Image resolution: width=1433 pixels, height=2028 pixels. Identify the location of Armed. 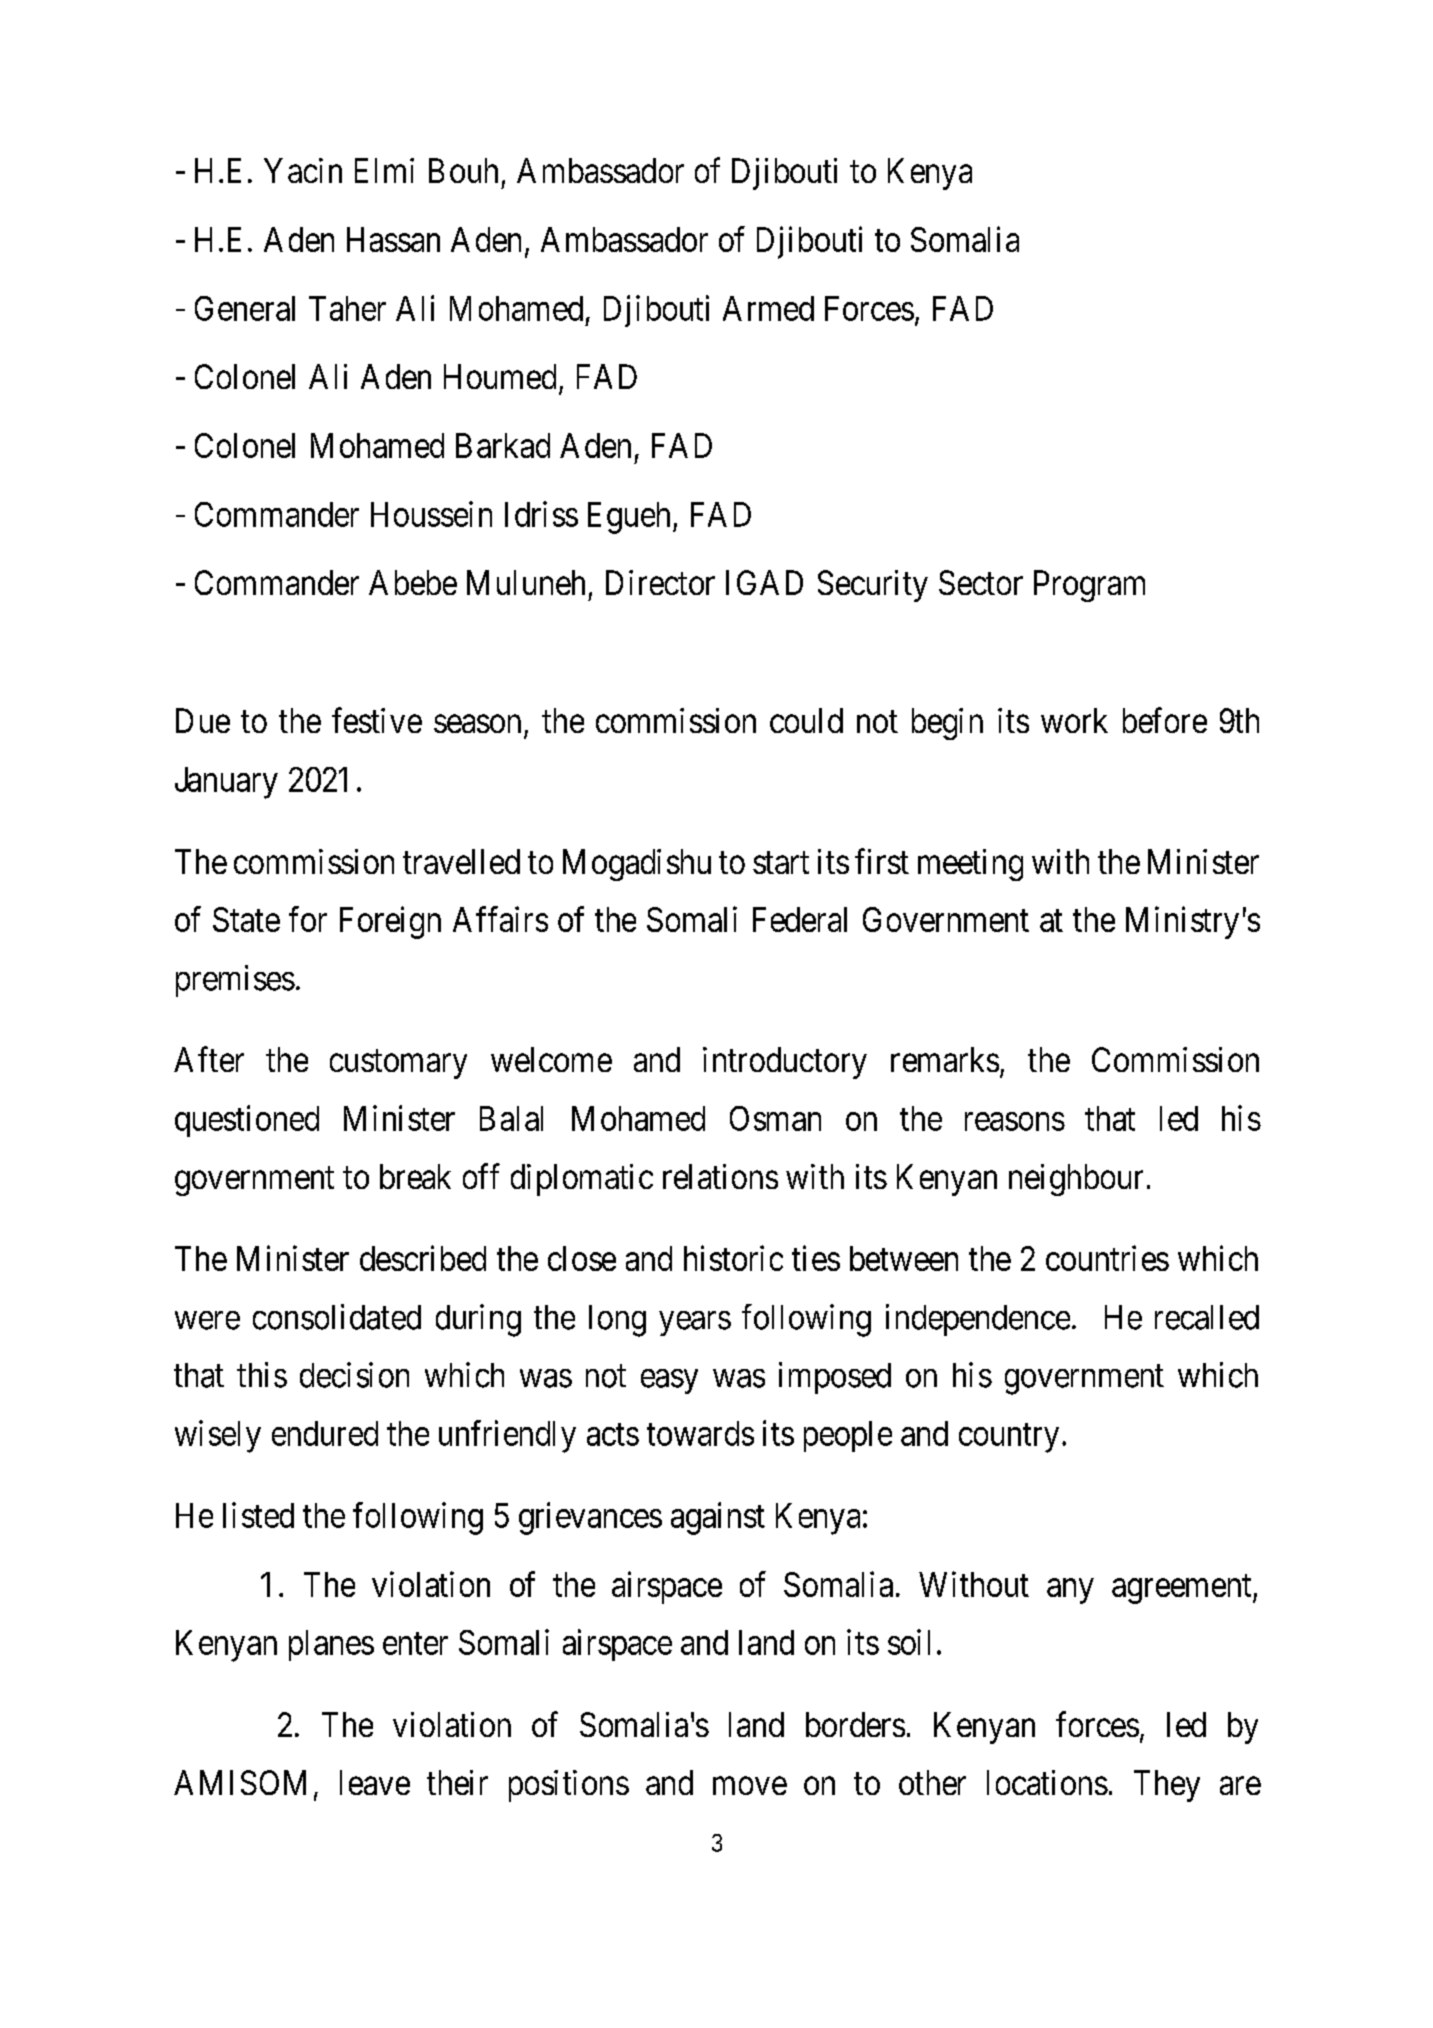
(768, 308).
